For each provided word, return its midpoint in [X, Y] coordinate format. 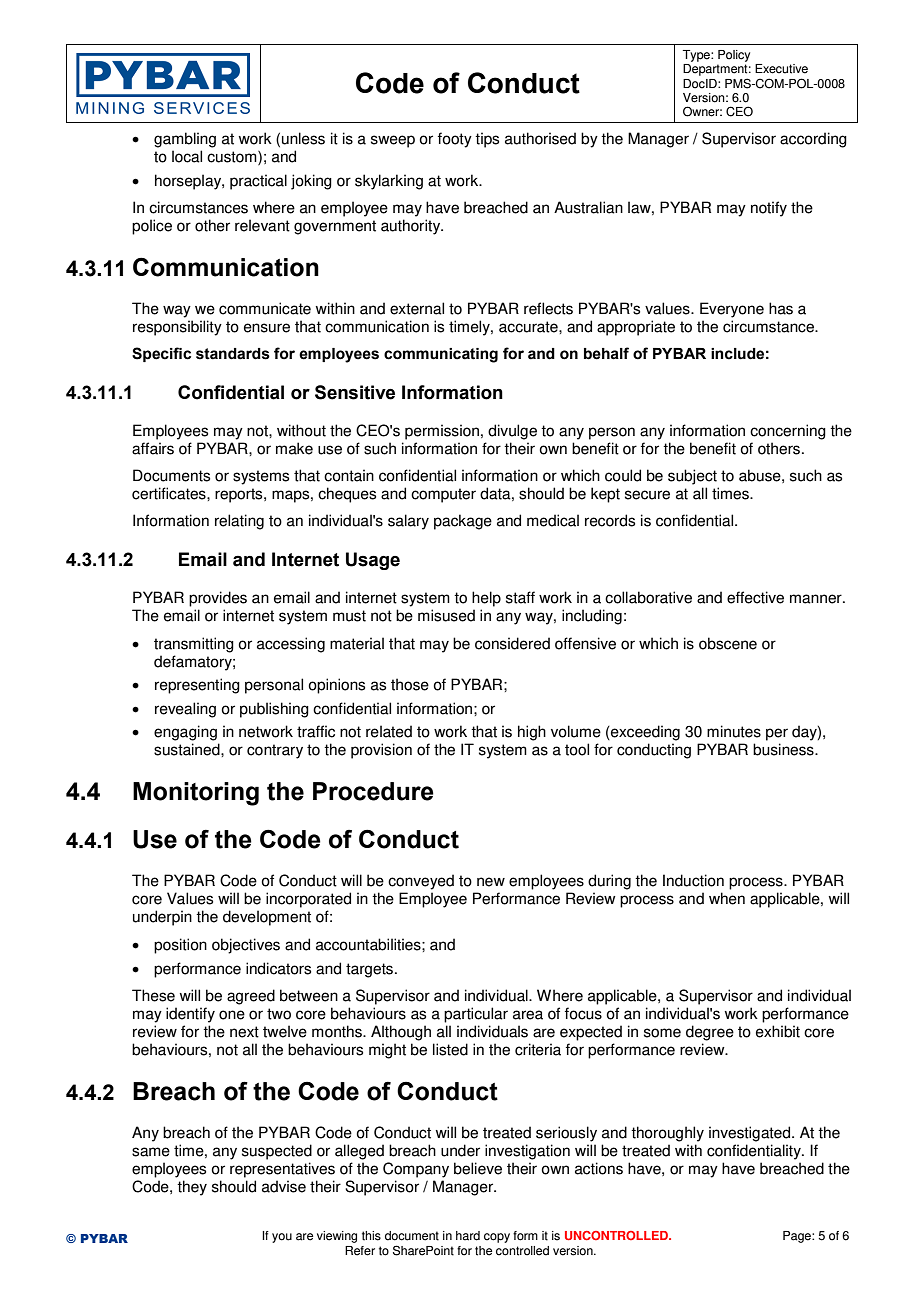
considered [512, 643]
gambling [185, 140]
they [192, 1188]
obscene [728, 643]
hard [468, 1236]
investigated [751, 1134]
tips [487, 140]
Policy [734, 56]
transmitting [194, 645]
